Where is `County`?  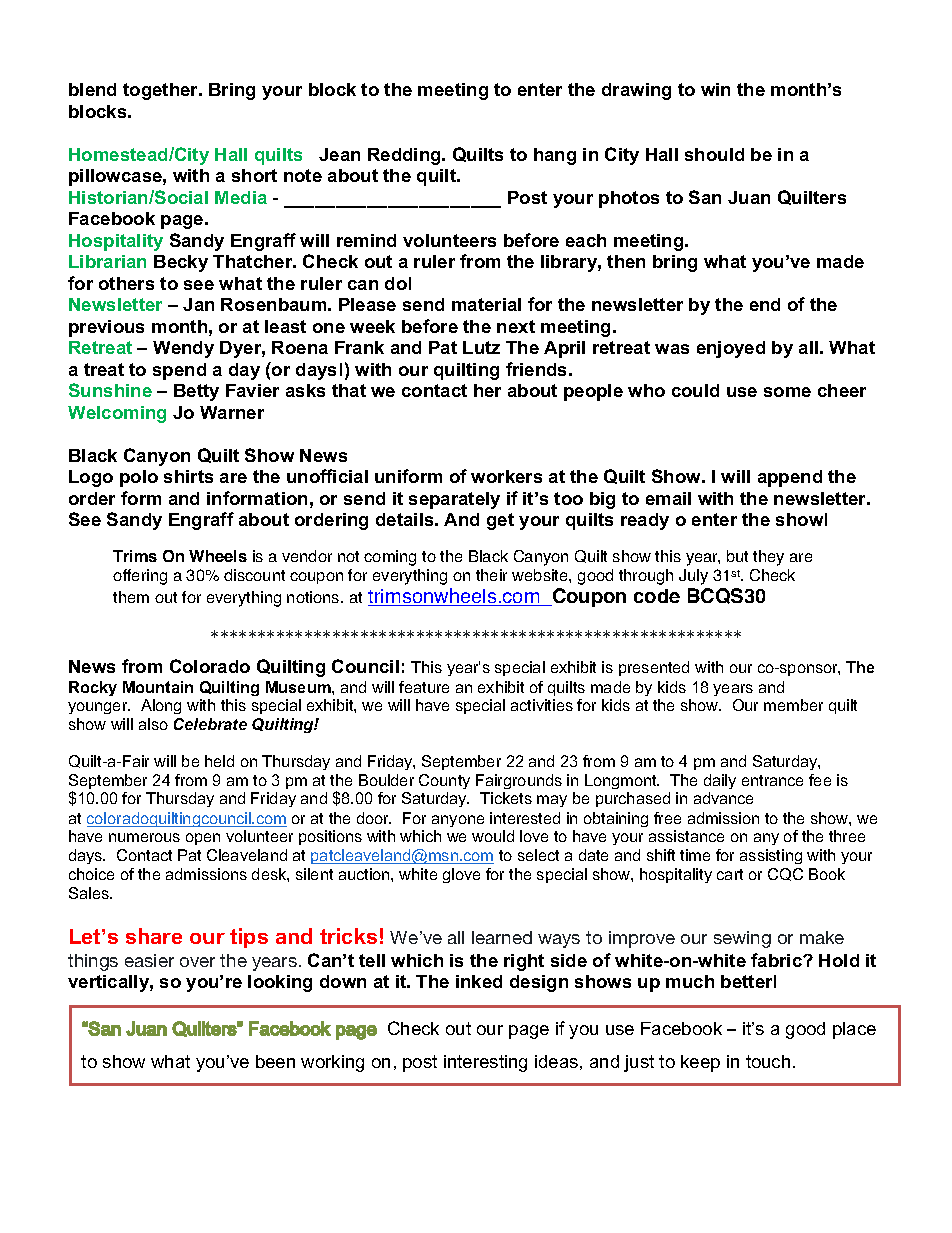
County is located at coordinates (444, 781).
